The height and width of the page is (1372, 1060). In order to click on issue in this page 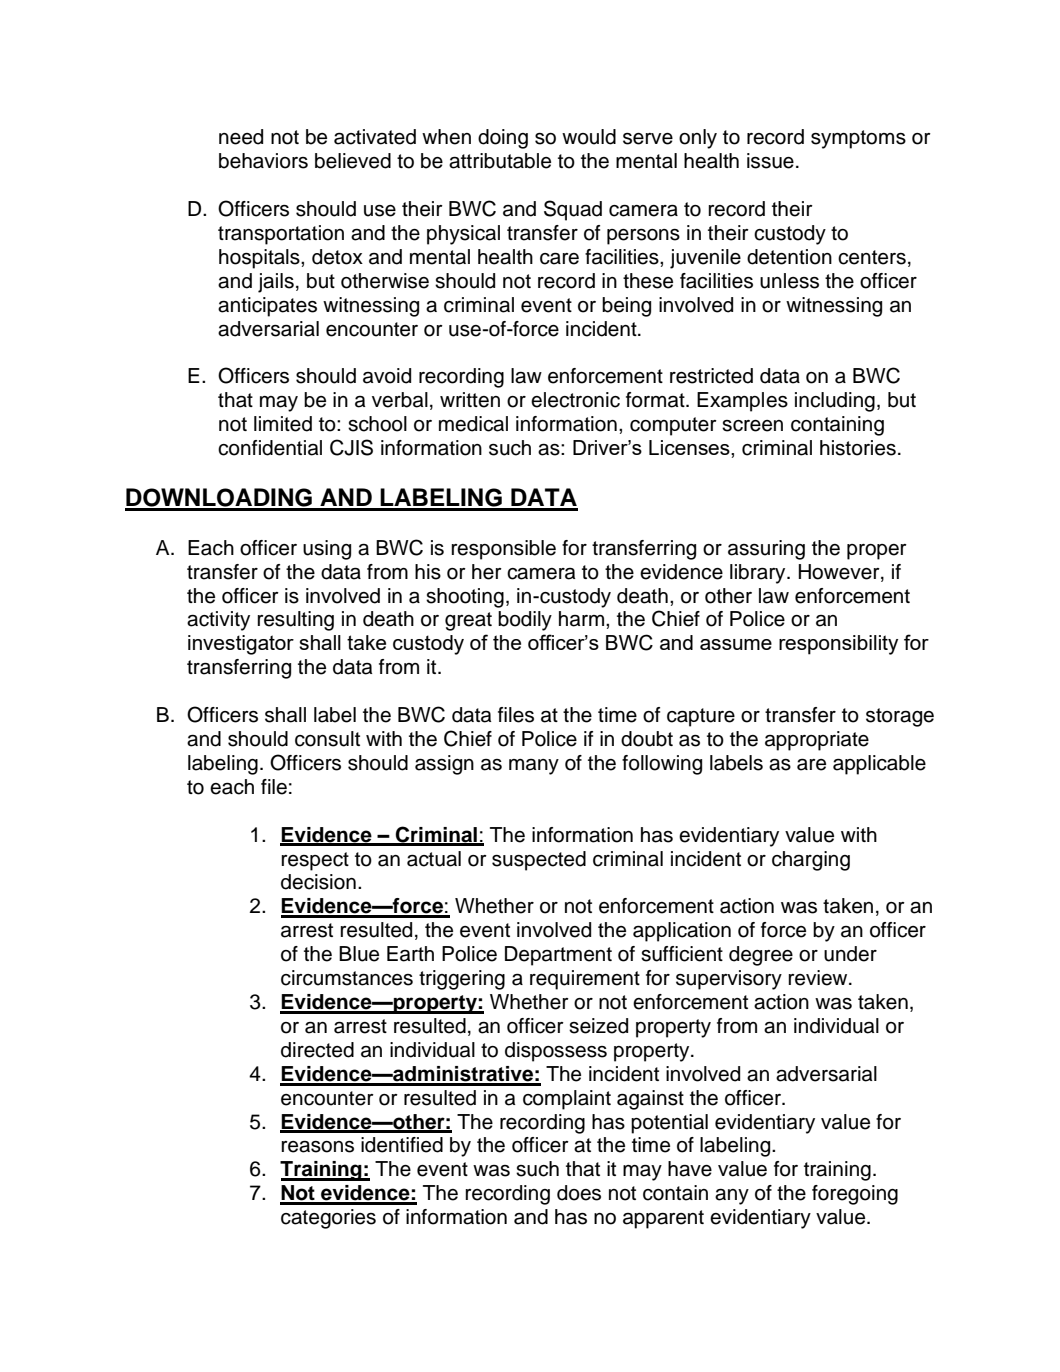, I will do `click(770, 161)`.
